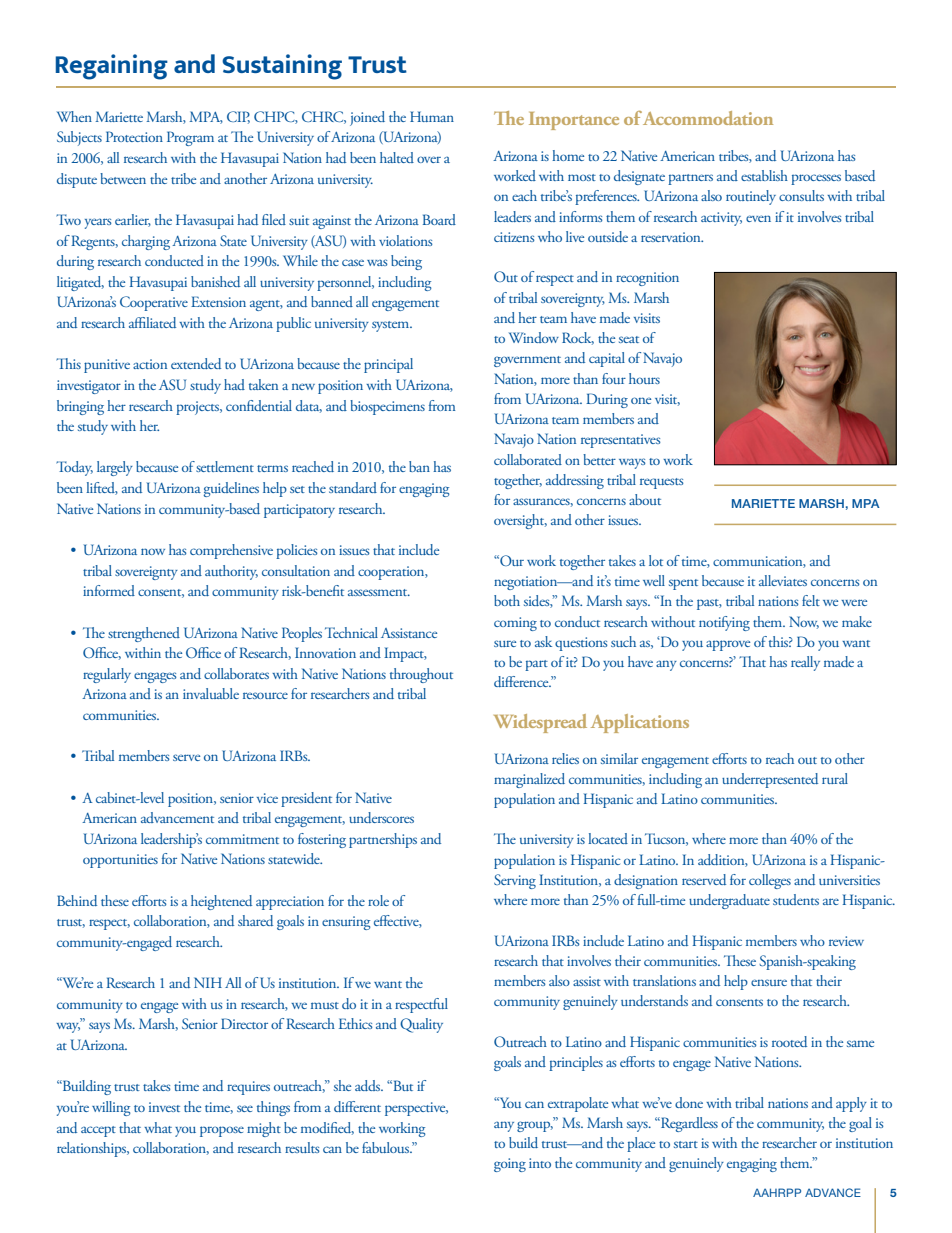 Image resolution: width=952 pixels, height=1233 pixels. What do you see at coordinates (708, 118) in the screenshot?
I see `Accommodation` at bounding box center [708, 118].
